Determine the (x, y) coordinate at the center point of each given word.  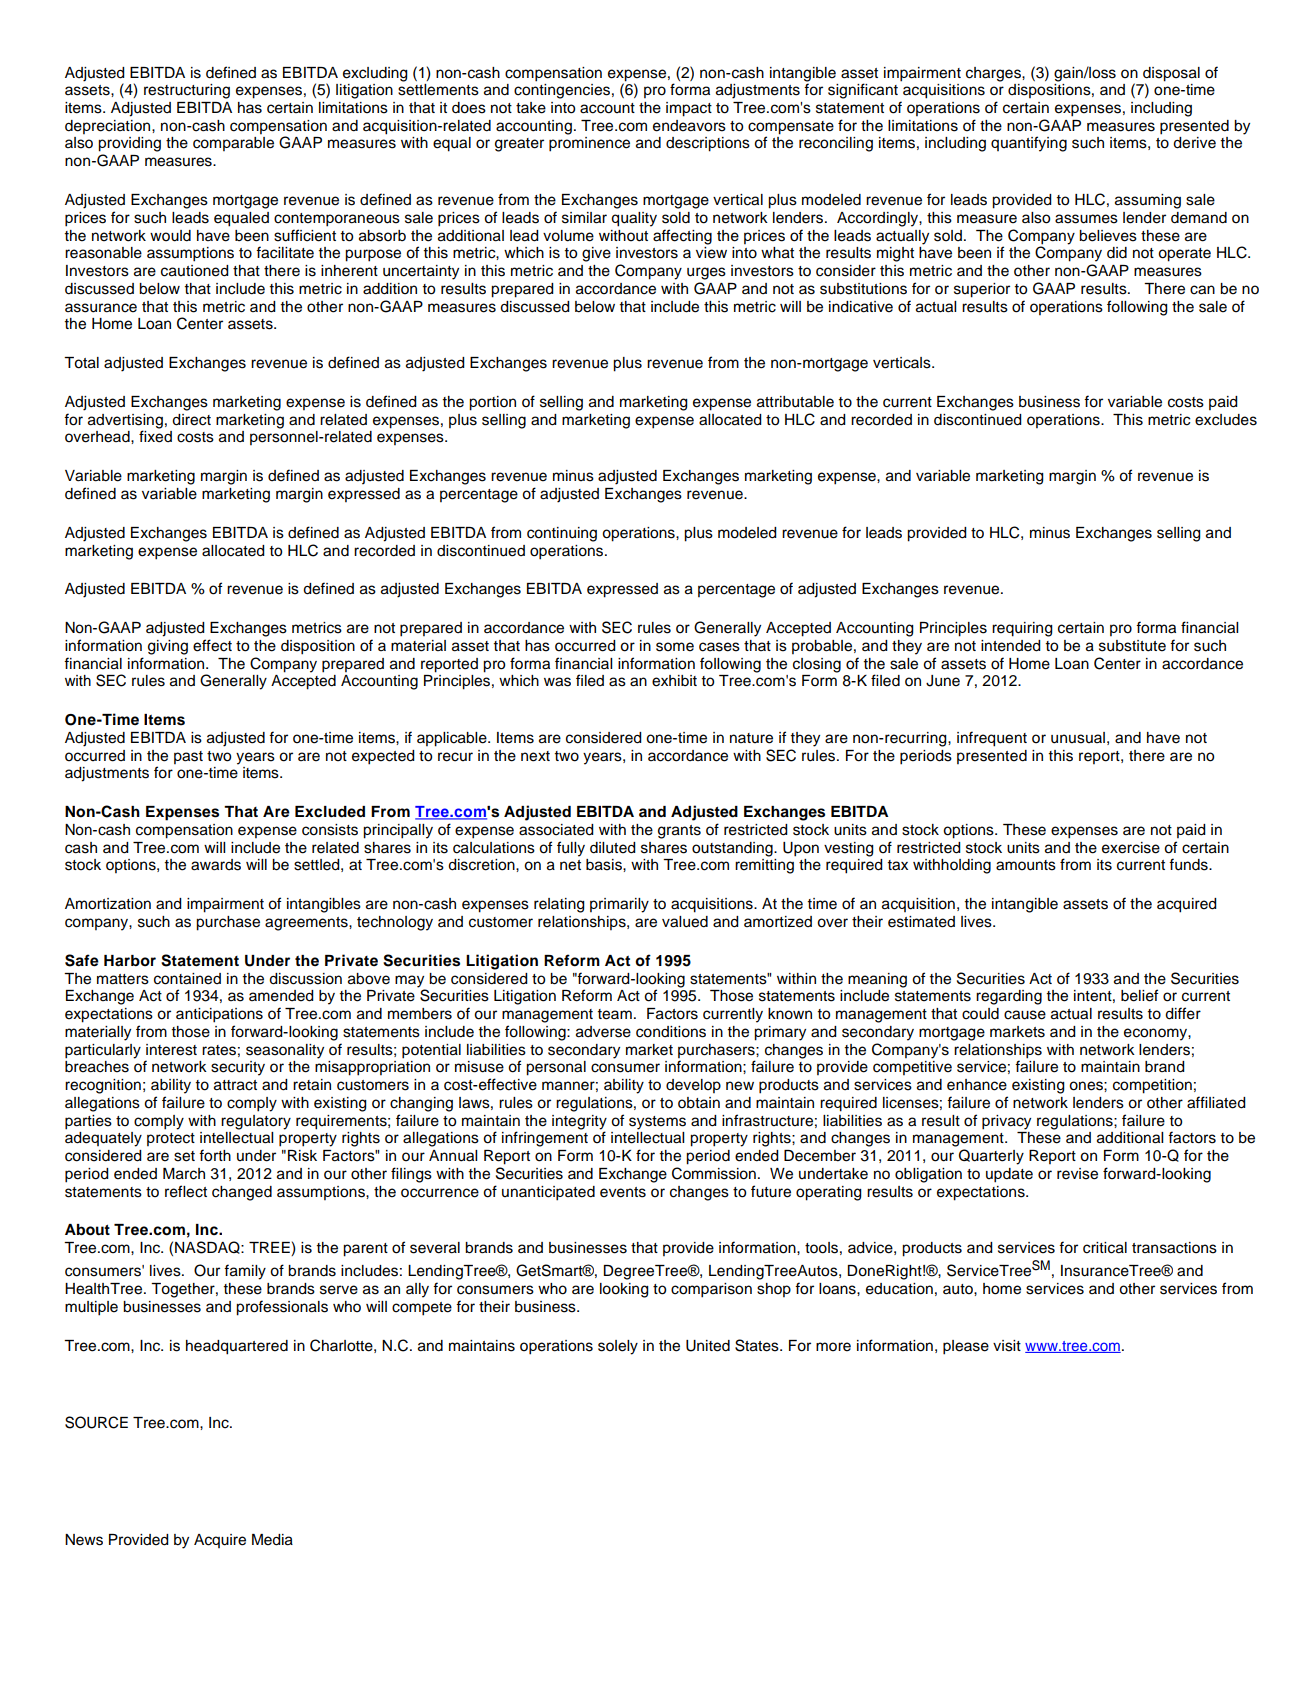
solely (618, 1347)
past (188, 757)
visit (1007, 1346)
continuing (562, 534)
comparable (233, 144)
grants (679, 832)
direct (191, 420)
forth (215, 1155)
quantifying (1029, 144)
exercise (1131, 848)
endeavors (689, 126)
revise (1077, 1174)
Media (272, 1540)
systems (657, 1123)
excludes (1226, 420)
